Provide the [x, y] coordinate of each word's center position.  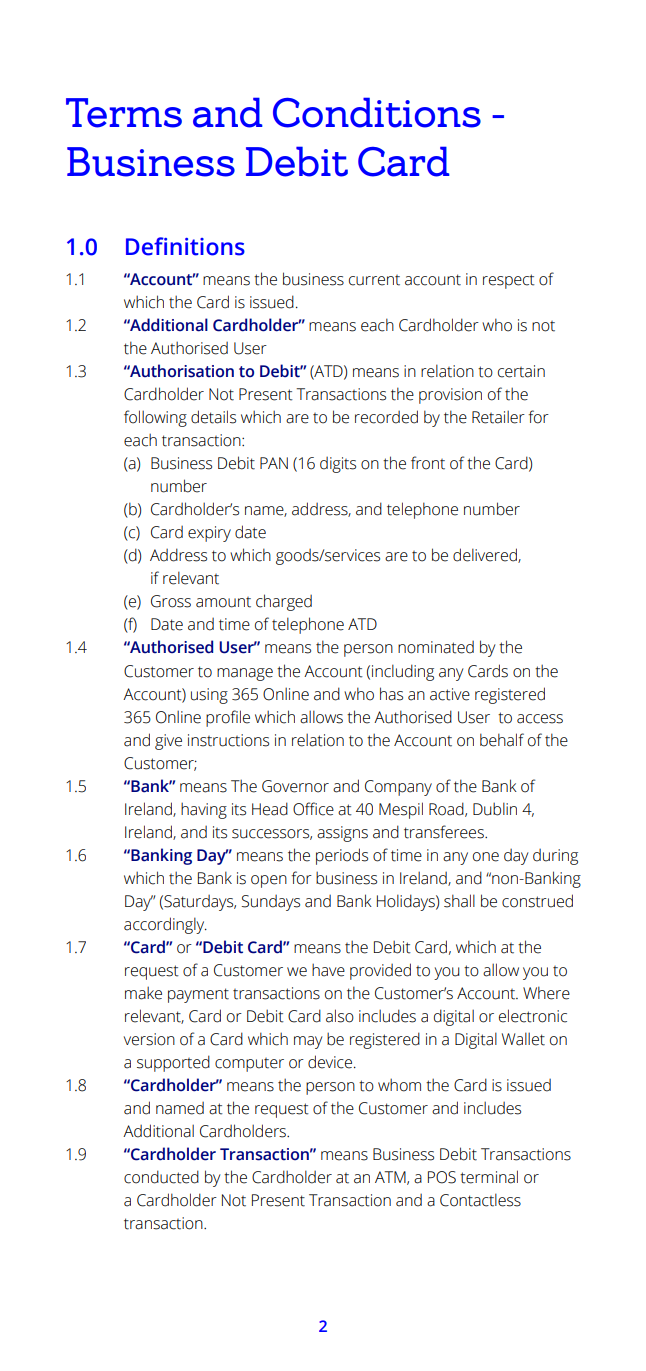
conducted [161, 1177]
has [391, 694]
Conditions [377, 112]
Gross [171, 601]
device [330, 1062]
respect [509, 281]
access [540, 719]
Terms [124, 113]
